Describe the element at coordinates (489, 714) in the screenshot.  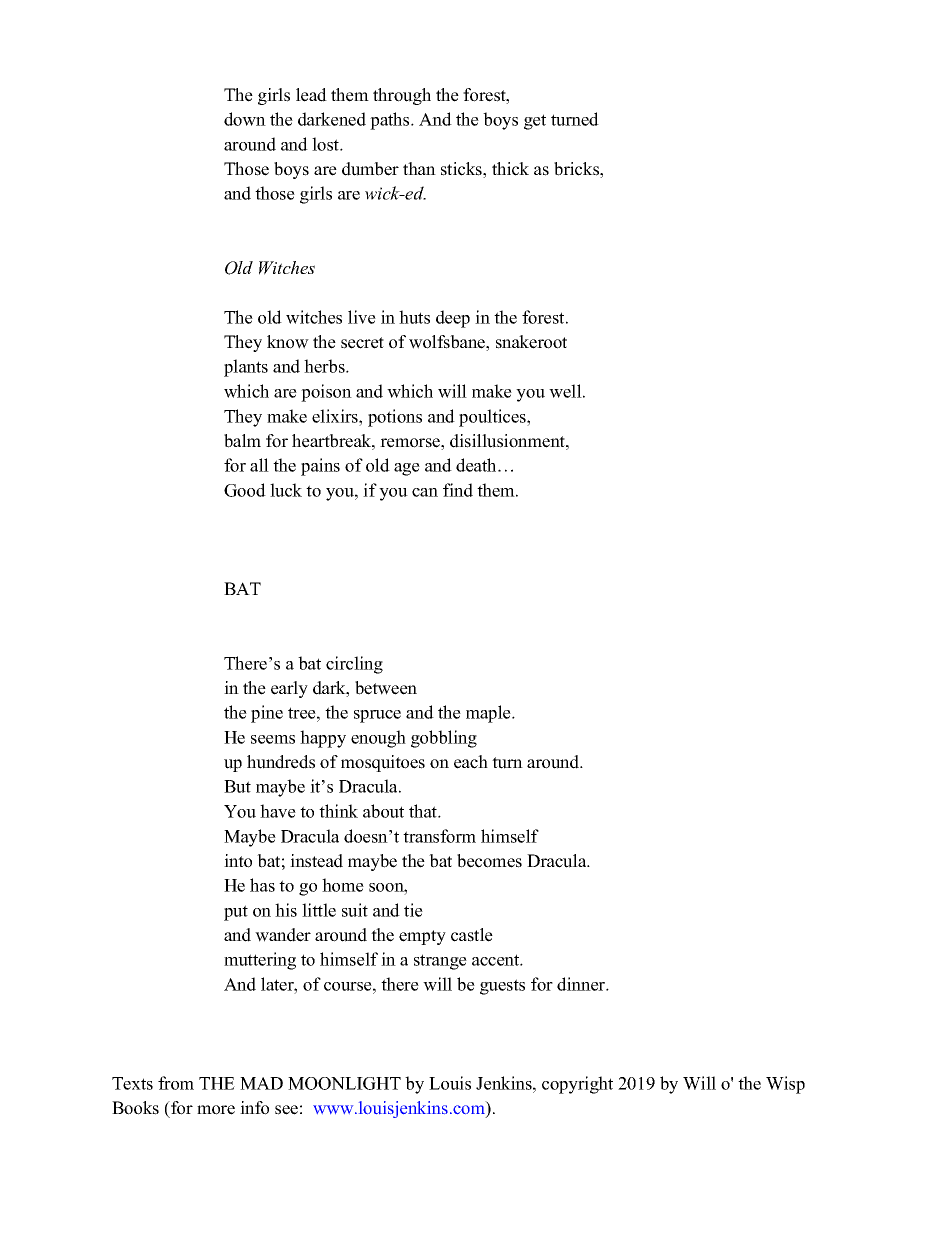
I see `maple` at that location.
